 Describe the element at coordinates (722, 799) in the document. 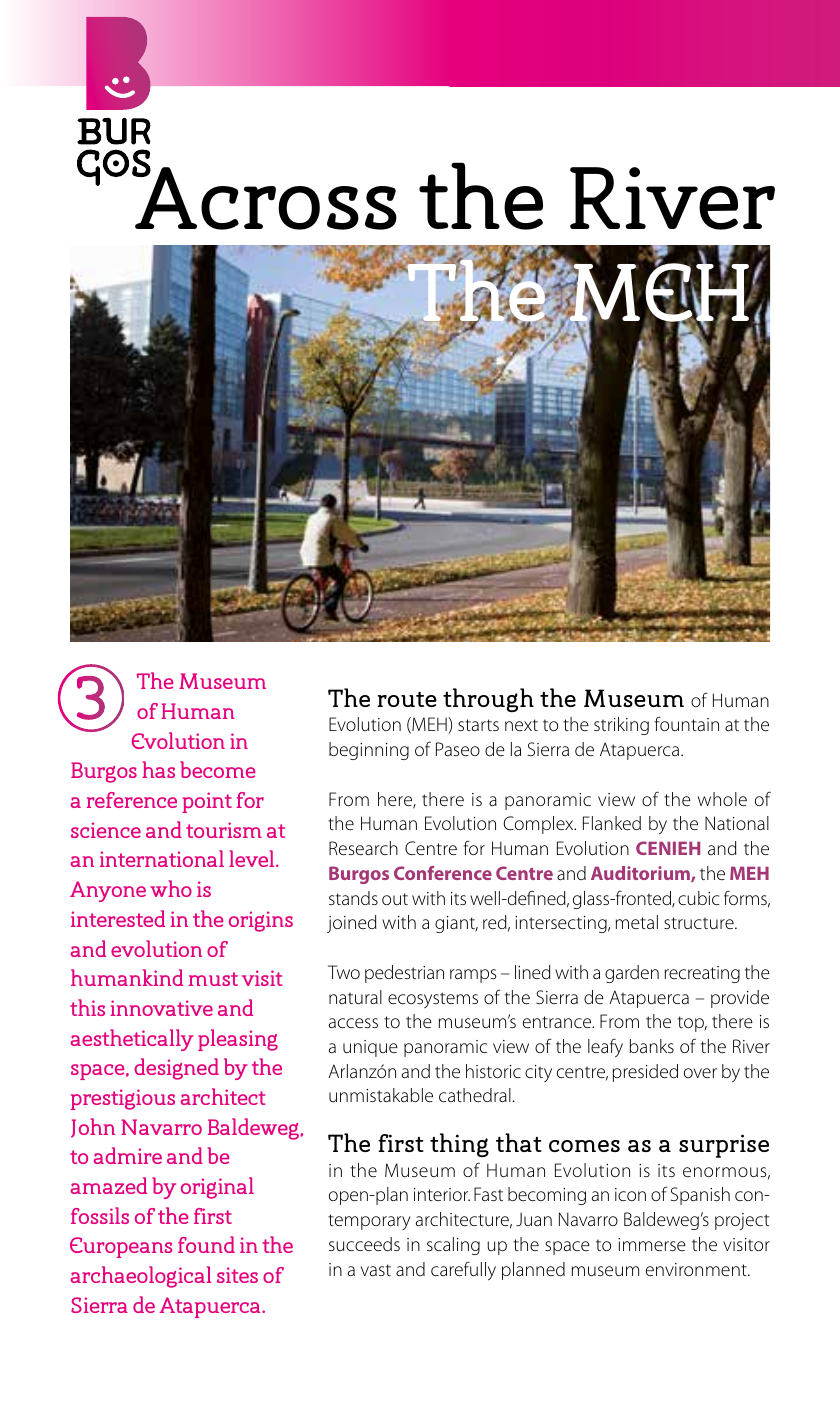

I see `whole` at that location.
